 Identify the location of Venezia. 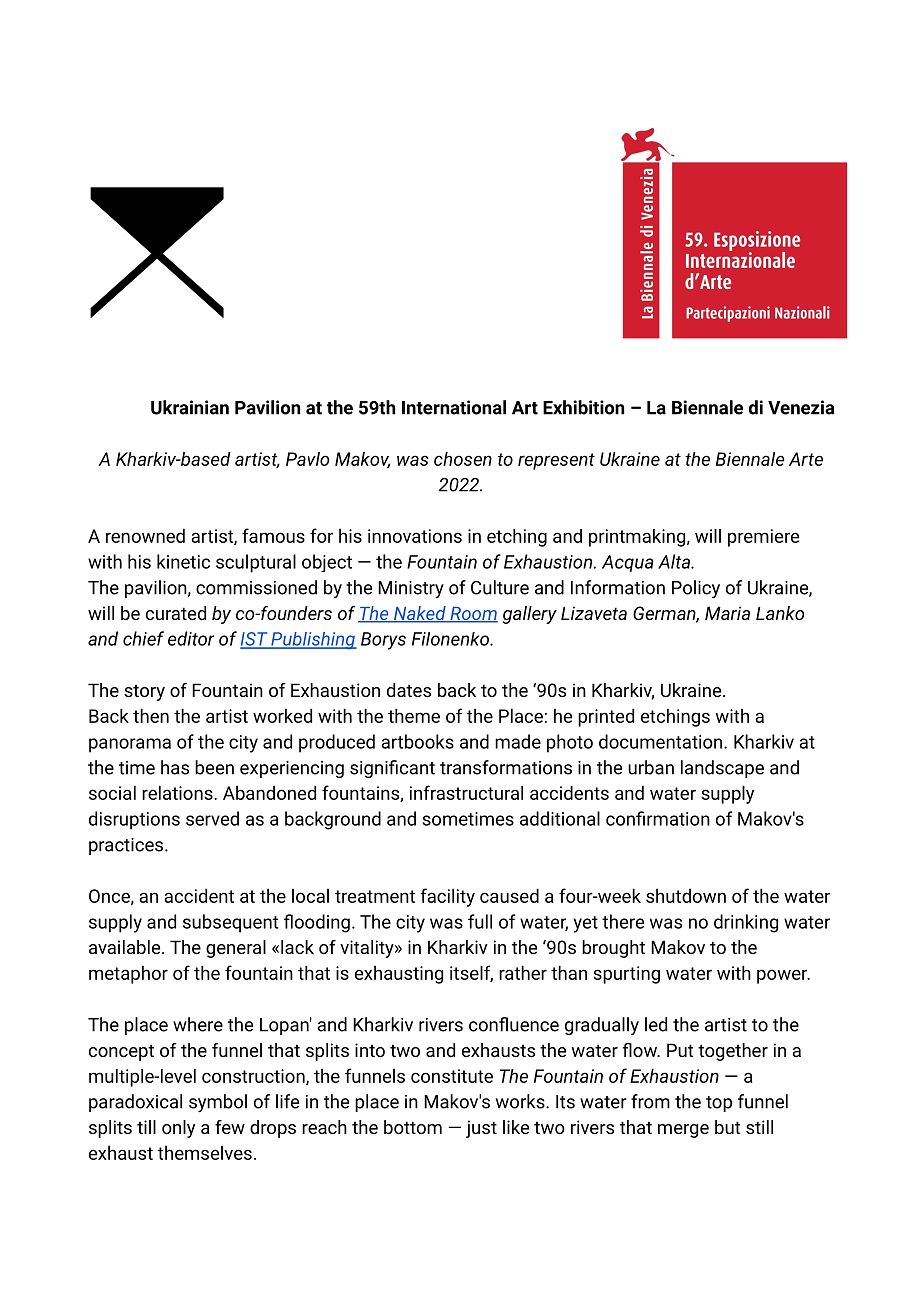
(801, 407).
